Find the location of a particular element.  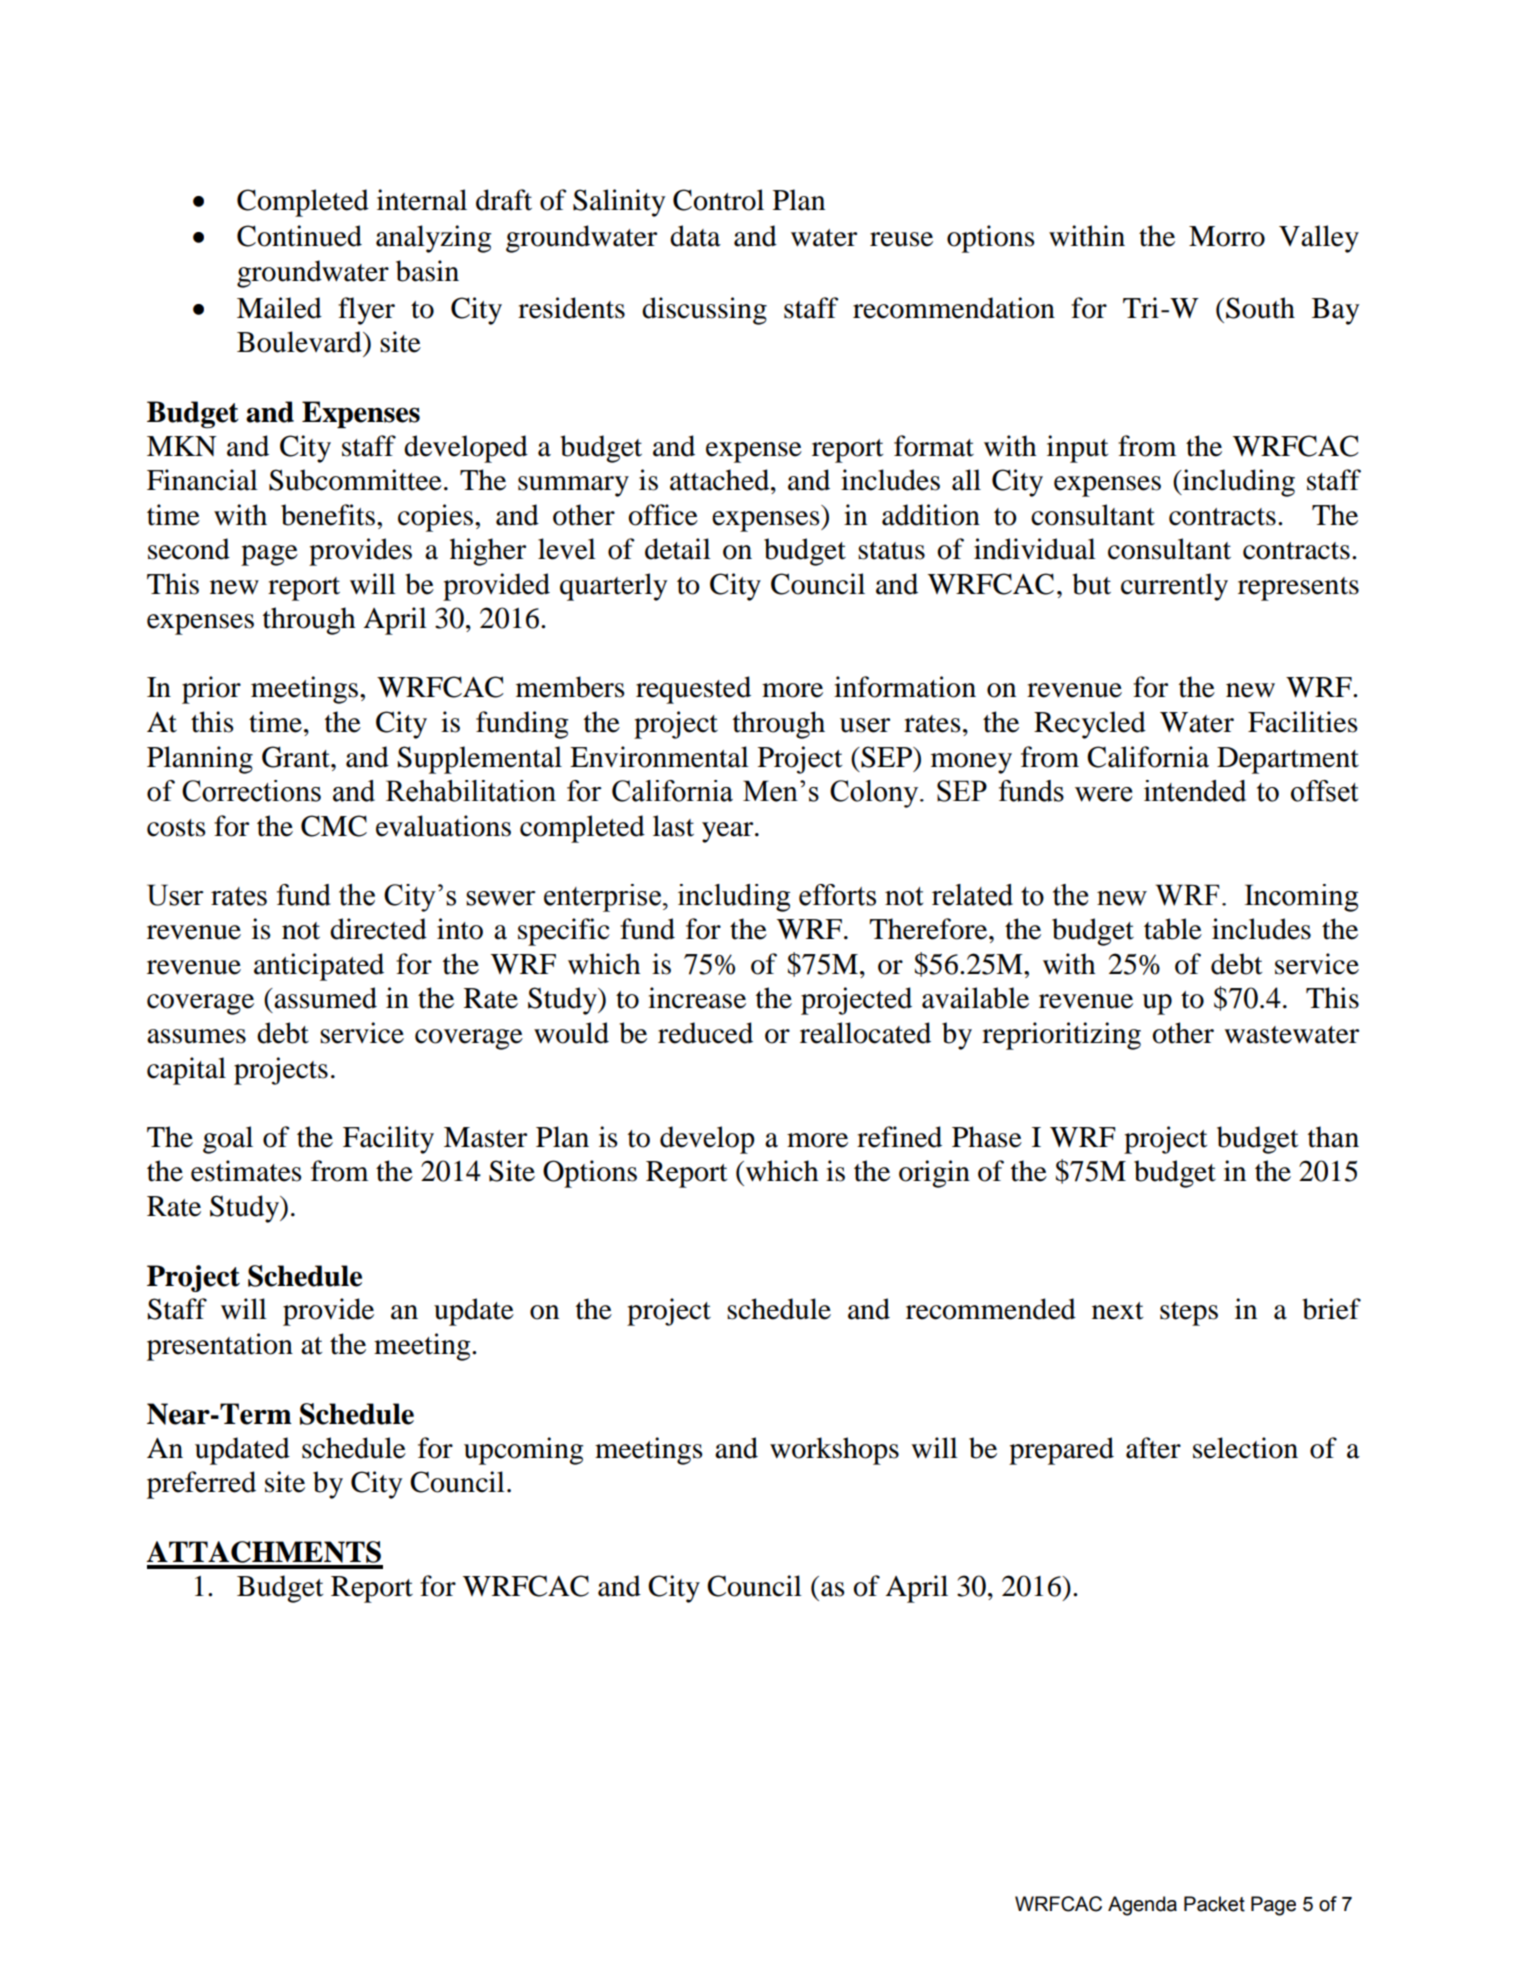

requested is located at coordinates (693, 690).
